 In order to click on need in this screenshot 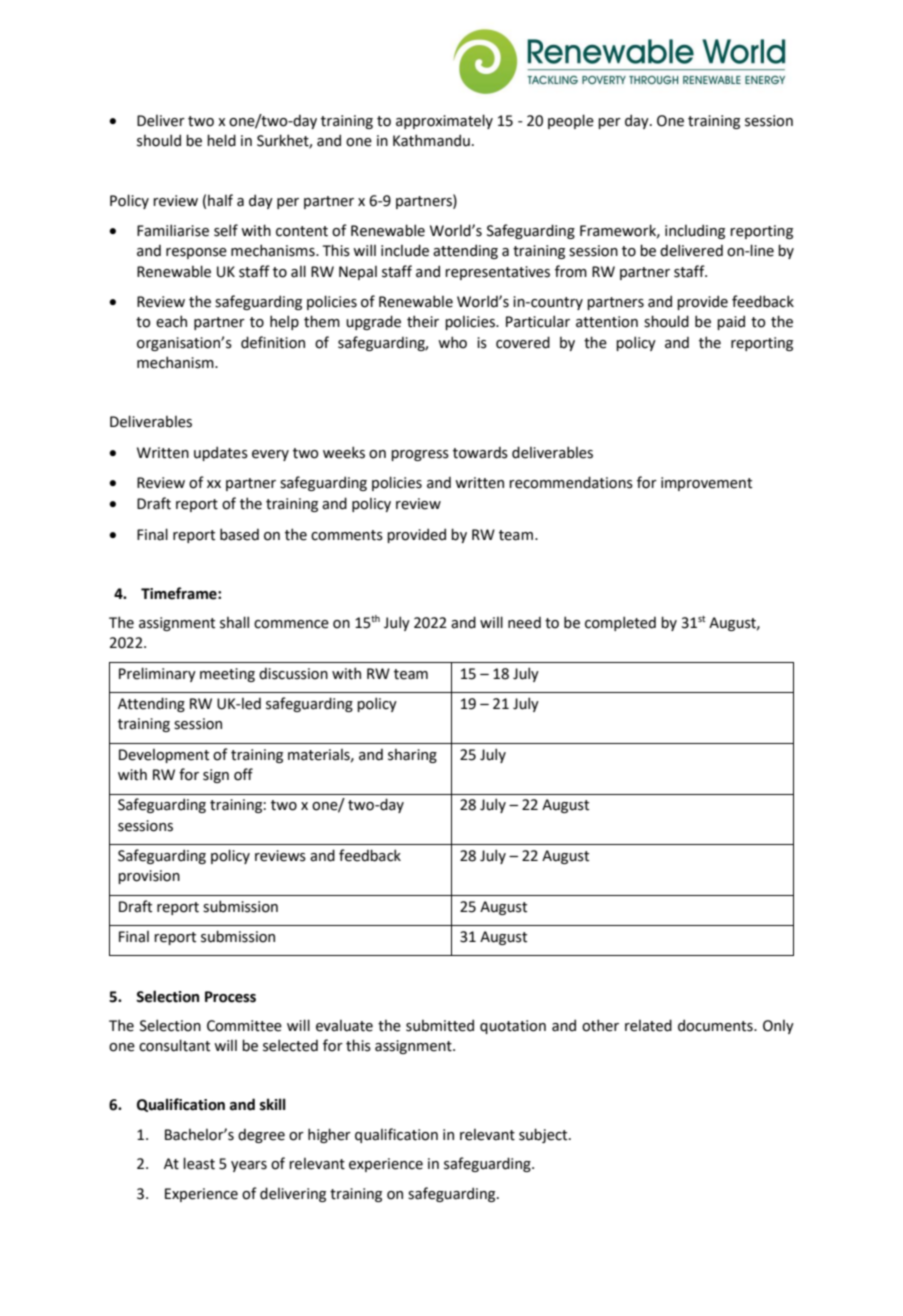, I will do `click(524, 623)`.
